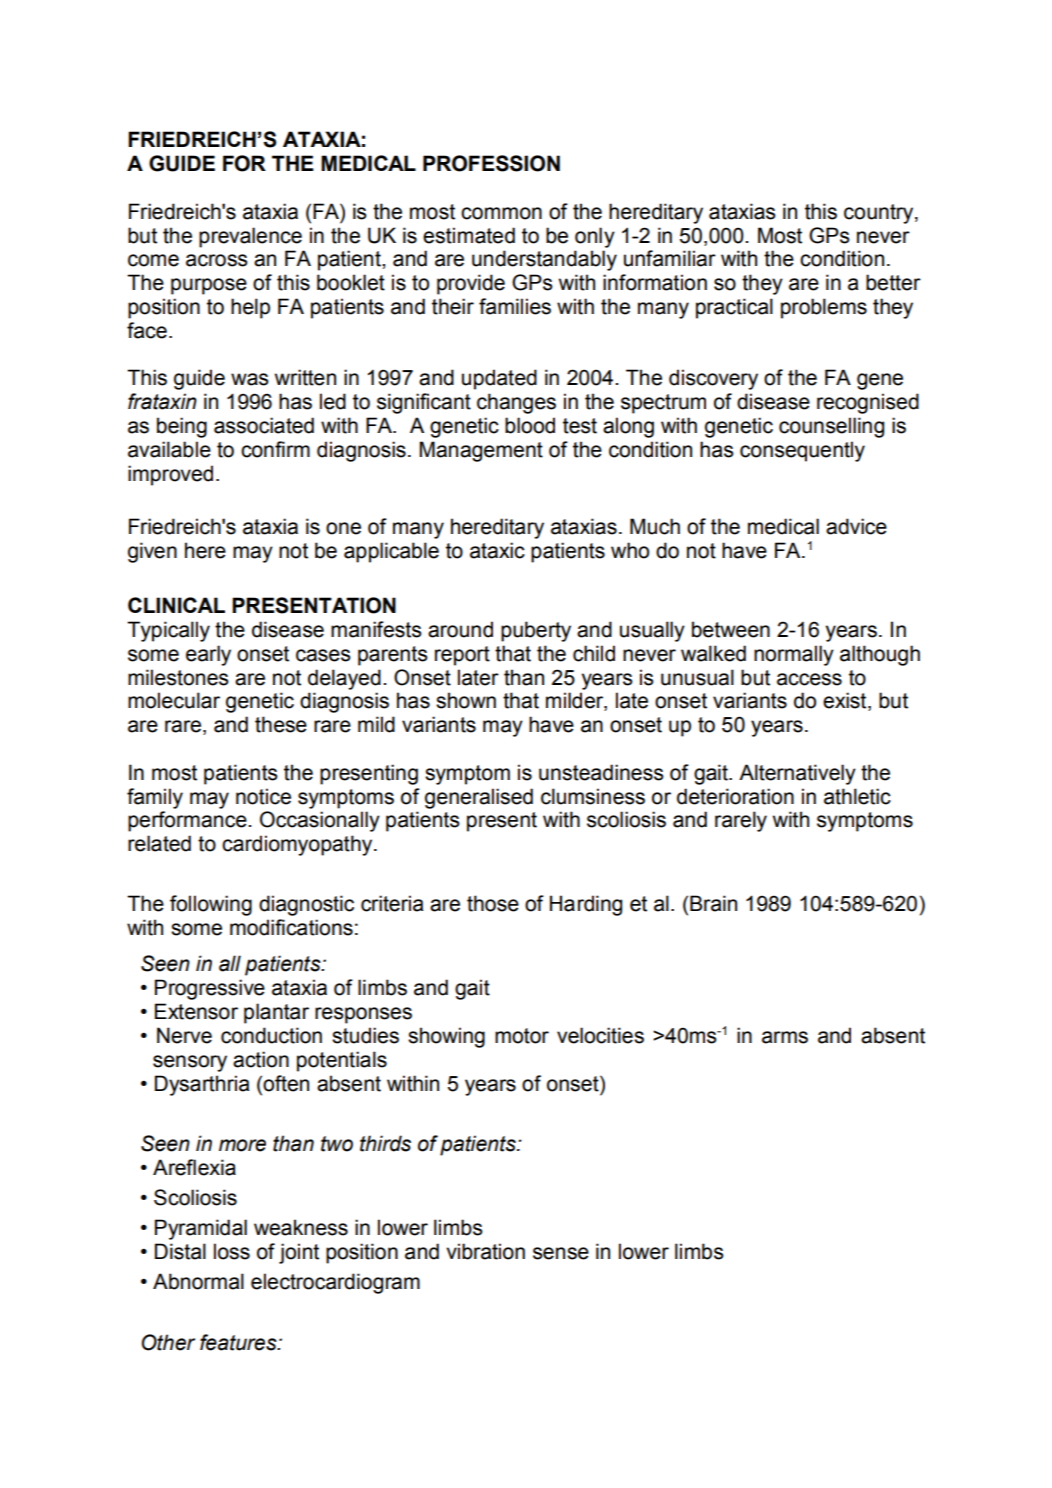 The height and width of the document is (1488, 1052). I want to click on vibration, so click(485, 1251).
